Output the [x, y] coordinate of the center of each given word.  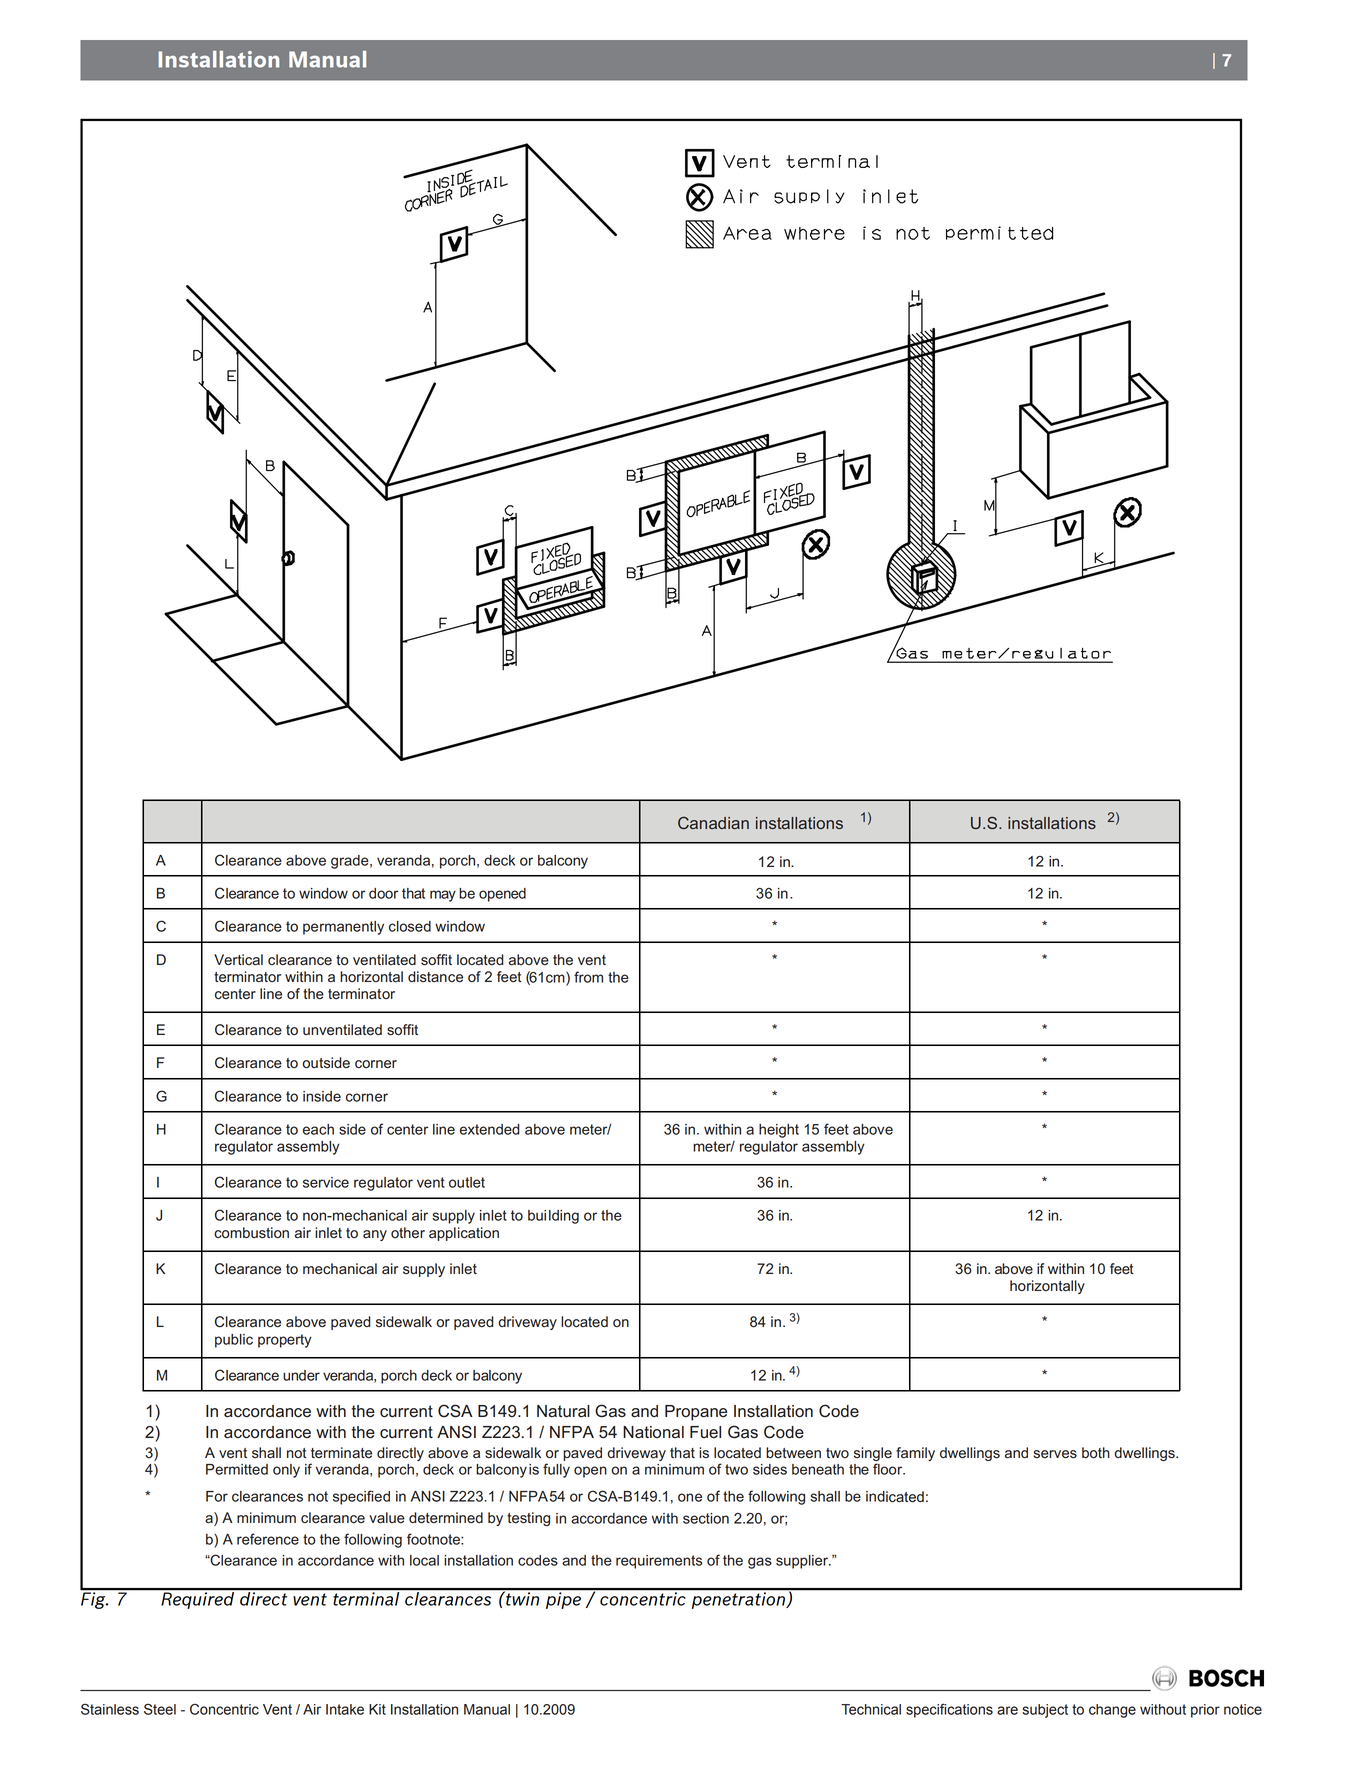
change [1112, 1711]
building [553, 1217]
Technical [871, 1709]
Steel [160, 1709]
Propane [696, 1413]
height [779, 1131]
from [588, 977]
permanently [343, 928]
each [318, 1129]
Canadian [713, 822]
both [1096, 1453]
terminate [341, 1453]
